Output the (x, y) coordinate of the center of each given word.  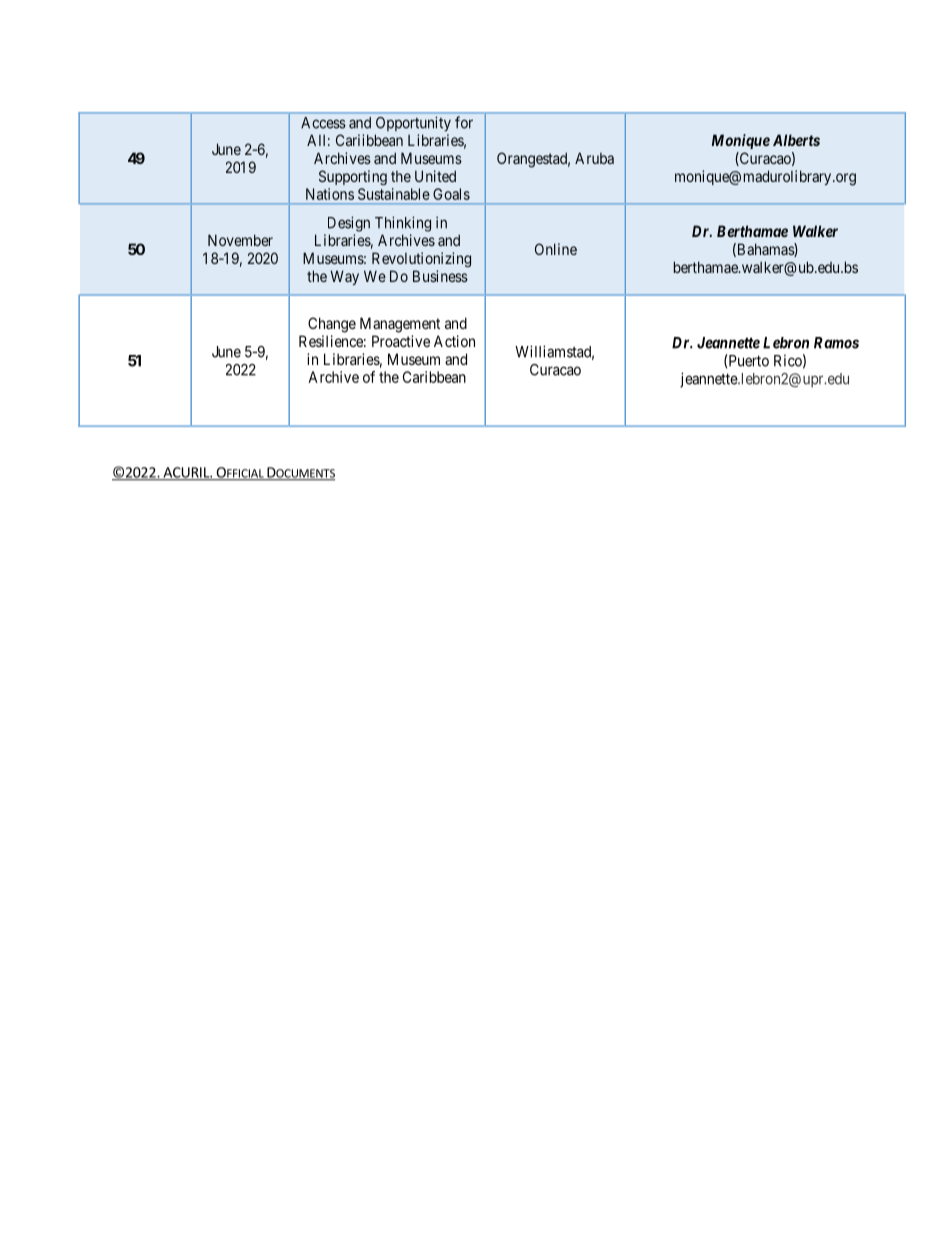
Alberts (796, 140)
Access (323, 123)
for (464, 122)
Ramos (836, 343)
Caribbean (434, 377)
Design (349, 224)
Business (440, 276)
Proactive (401, 341)
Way (344, 277)
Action (454, 341)
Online (556, 249)
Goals (451, 194)
